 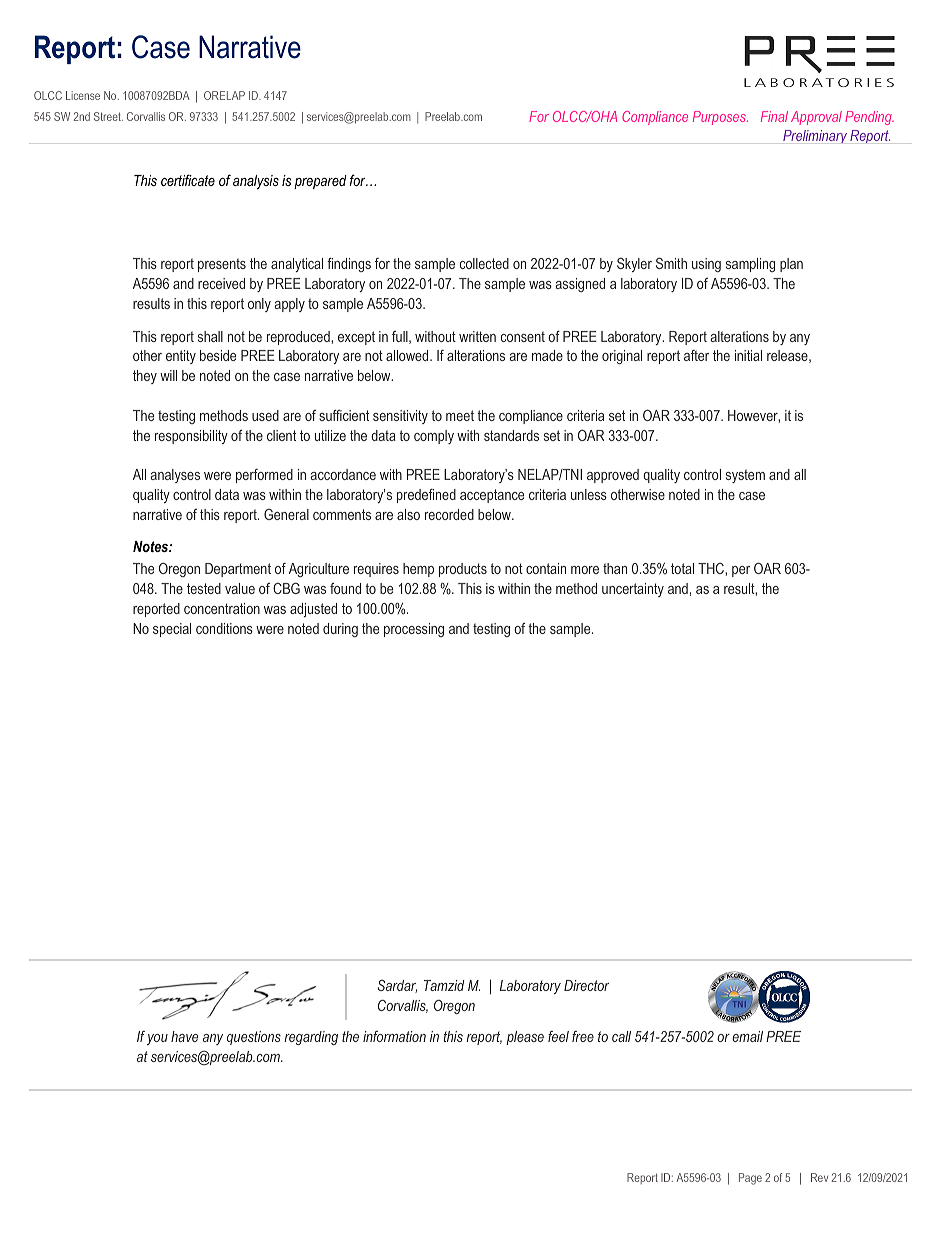 What do you see at coordinates (157, 1039) in the screenshot?
I see `you` at bounding box center [157, 1039].
